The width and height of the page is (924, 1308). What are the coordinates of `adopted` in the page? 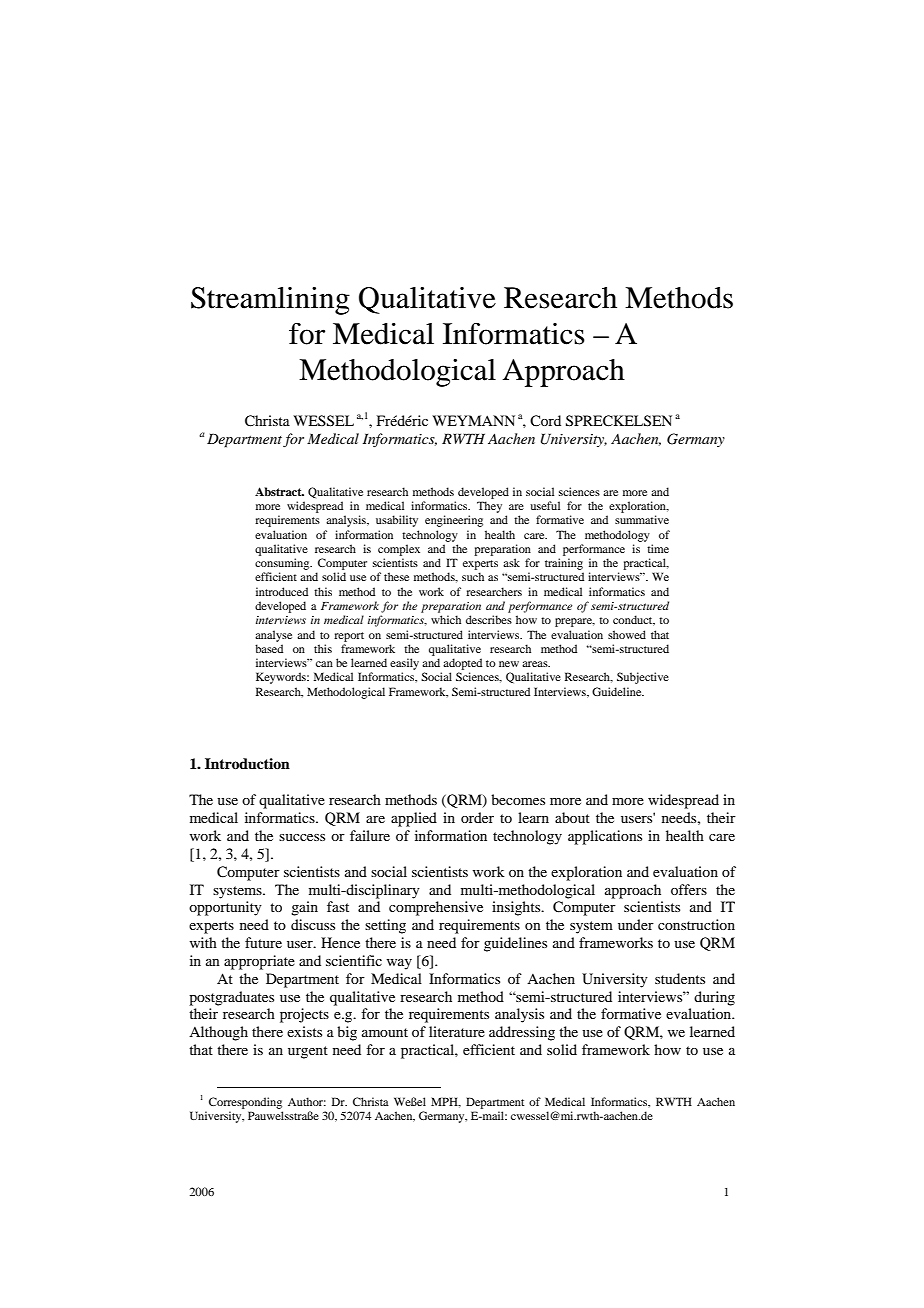 It's located at (462, 664).
